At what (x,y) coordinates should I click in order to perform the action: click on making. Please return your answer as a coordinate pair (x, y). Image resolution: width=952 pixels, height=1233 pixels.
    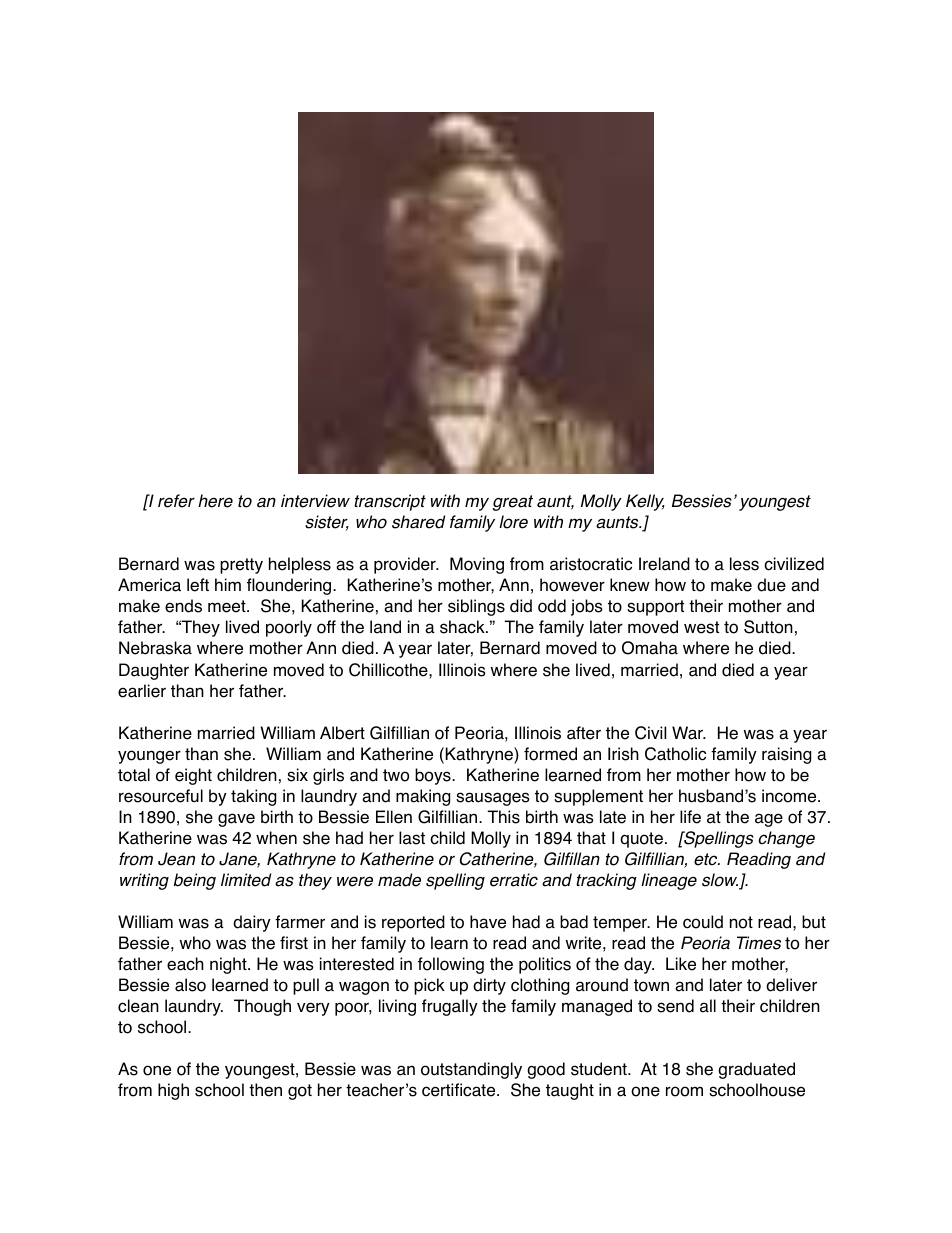
    Looking at the image, I should click on (423, 797).
